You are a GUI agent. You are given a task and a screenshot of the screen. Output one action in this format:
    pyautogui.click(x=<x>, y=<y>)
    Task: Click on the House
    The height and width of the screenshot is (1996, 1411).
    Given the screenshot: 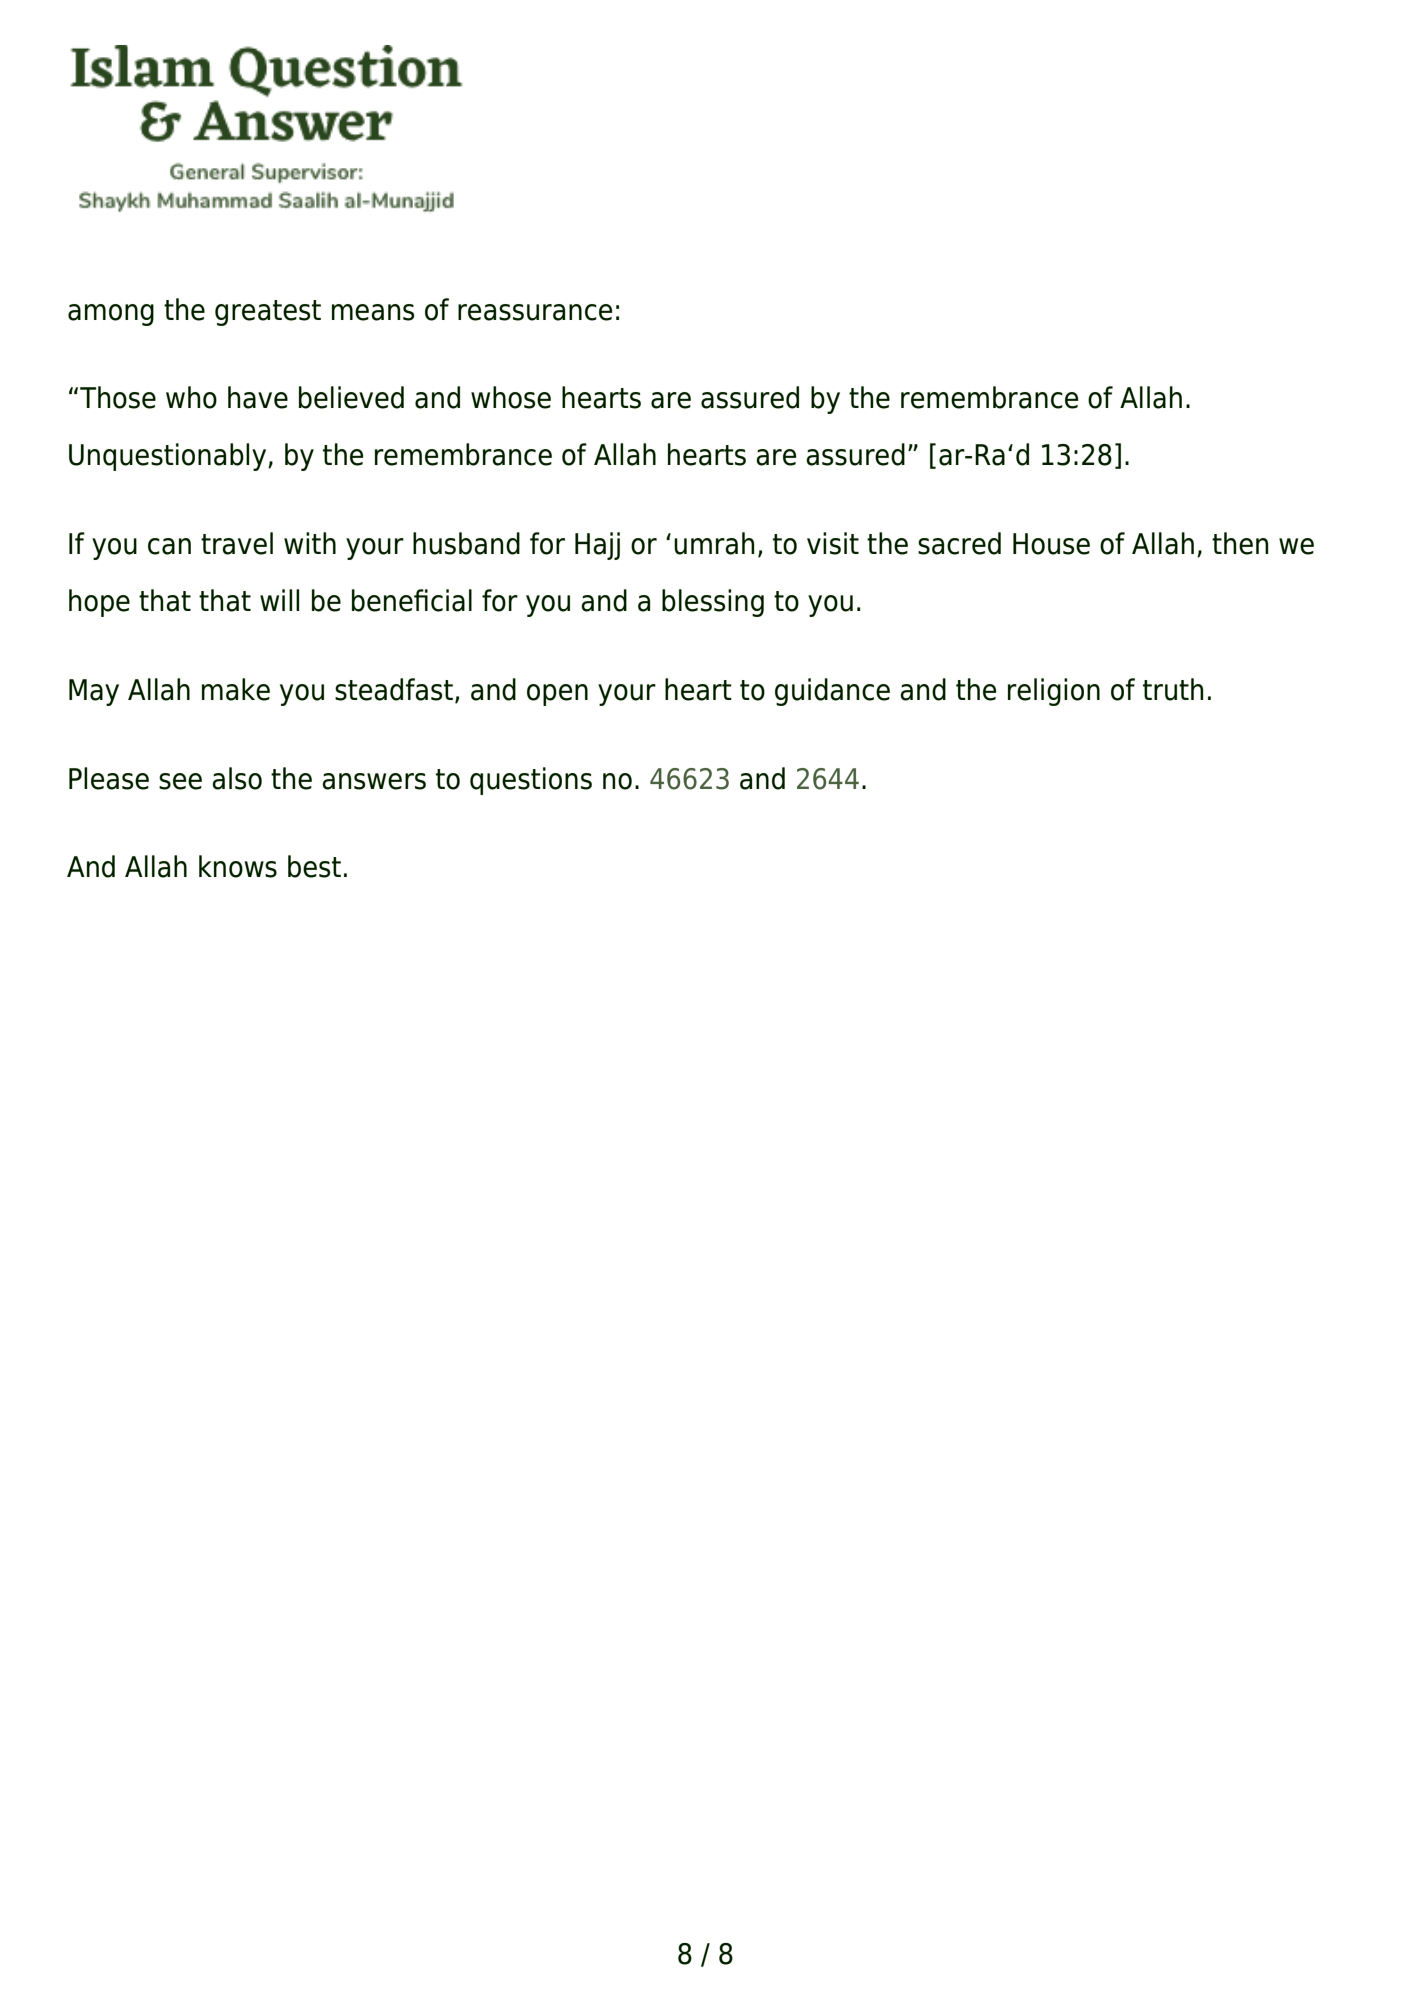 What is the action you would take?
    pyautogui.click(x=1051, y=544)
